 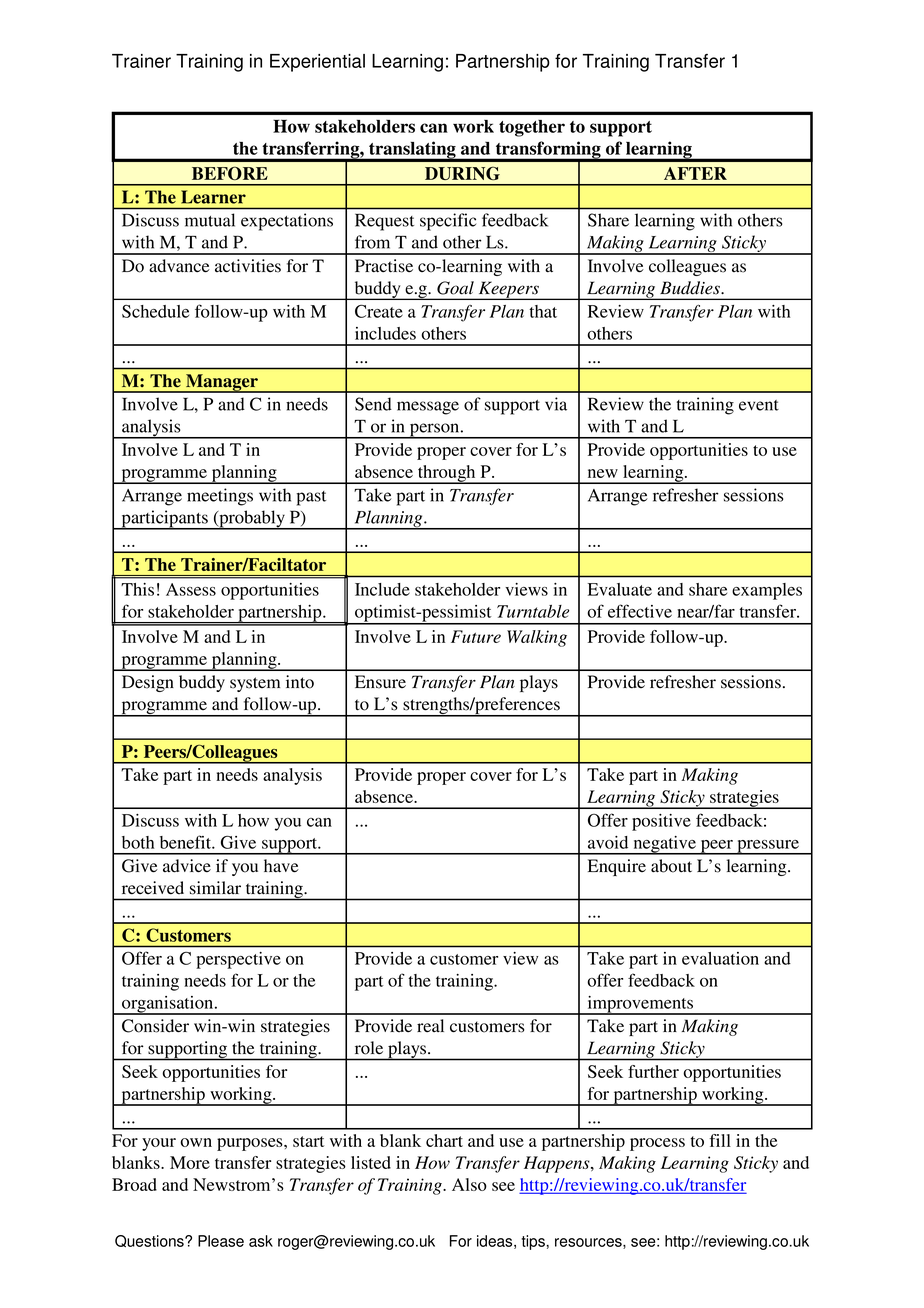 I want to click on BEFORE, so click(x=230, y=173).
